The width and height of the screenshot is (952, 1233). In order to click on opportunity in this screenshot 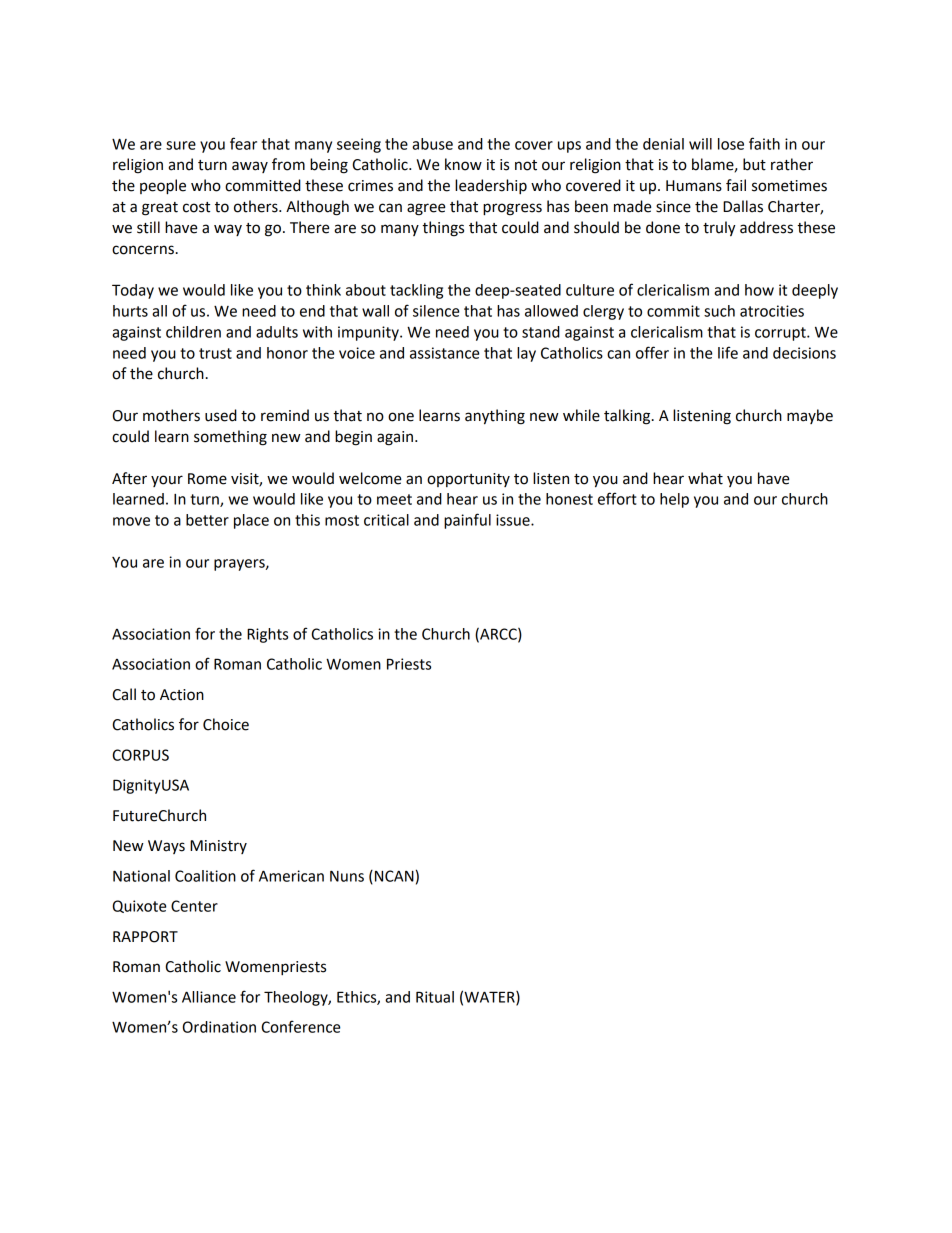, I will do `click(468, 480)`.
